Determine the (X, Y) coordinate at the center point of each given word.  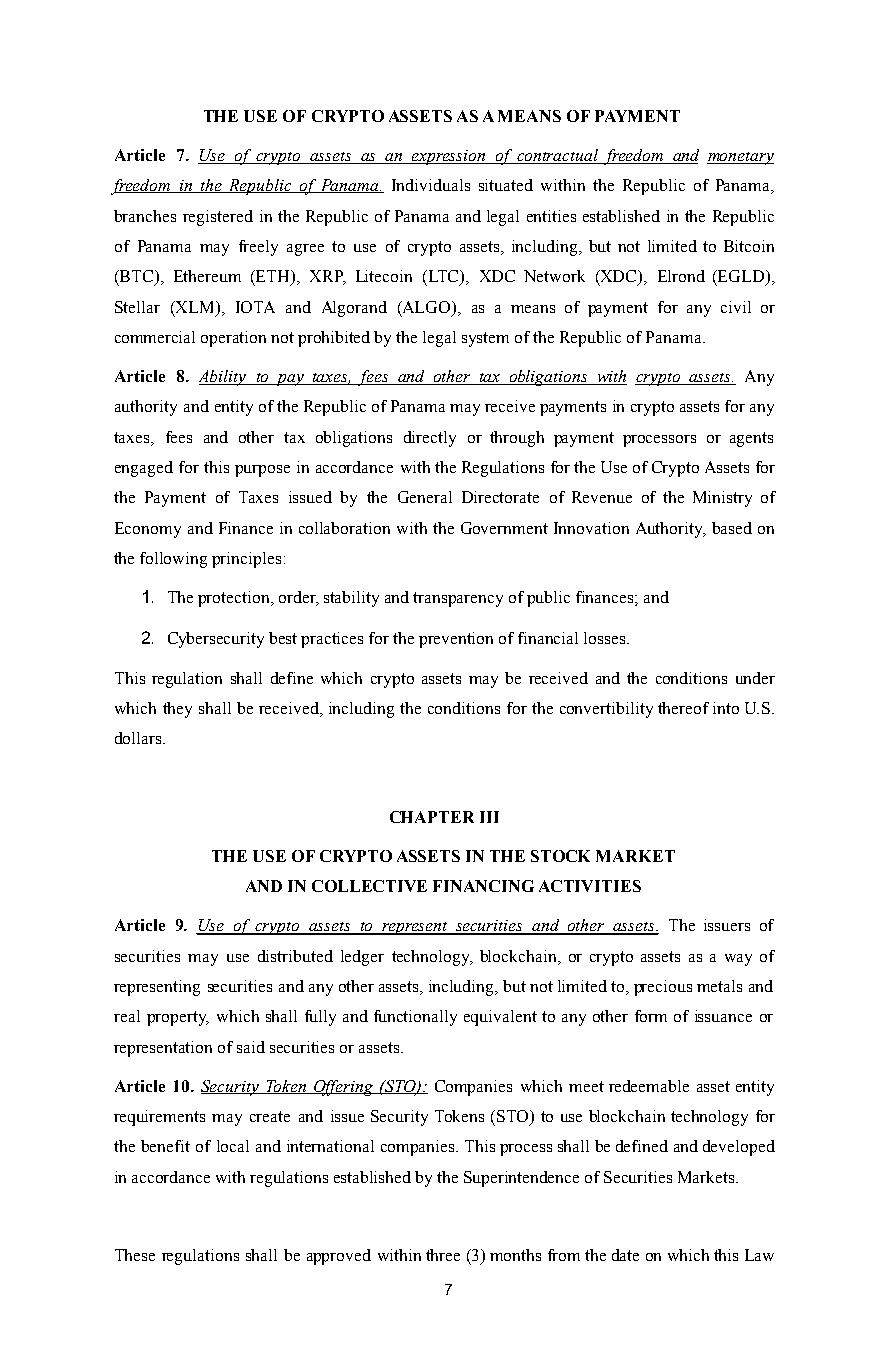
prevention (456, 640)
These (135, 1255)
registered (218, 218)
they (177, 710)
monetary (740, 158)
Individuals (431, 185)
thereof (683, 708)
